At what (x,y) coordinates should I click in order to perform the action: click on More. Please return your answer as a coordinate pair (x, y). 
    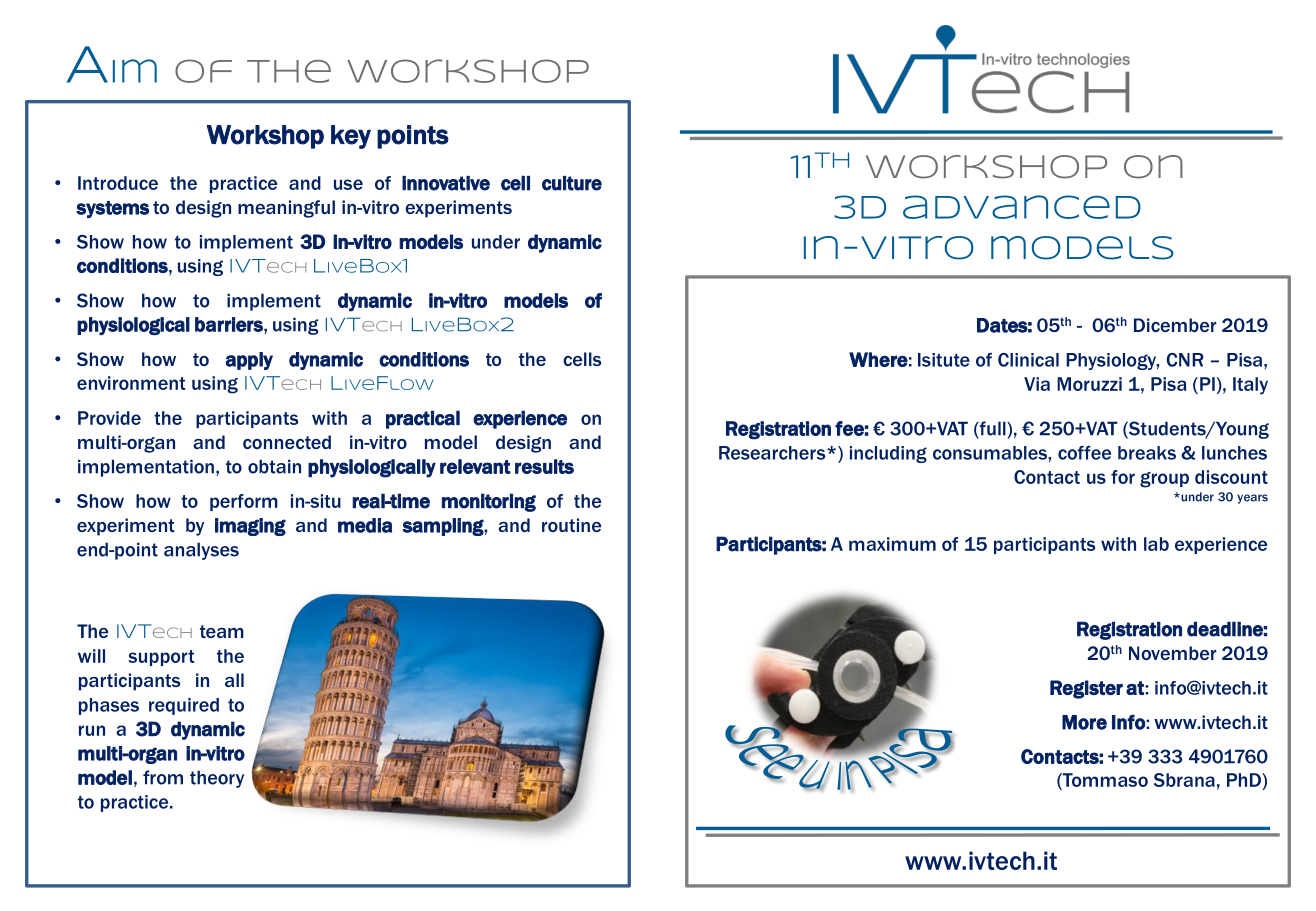
    Looking at the image, I should click on (1084, 722).
